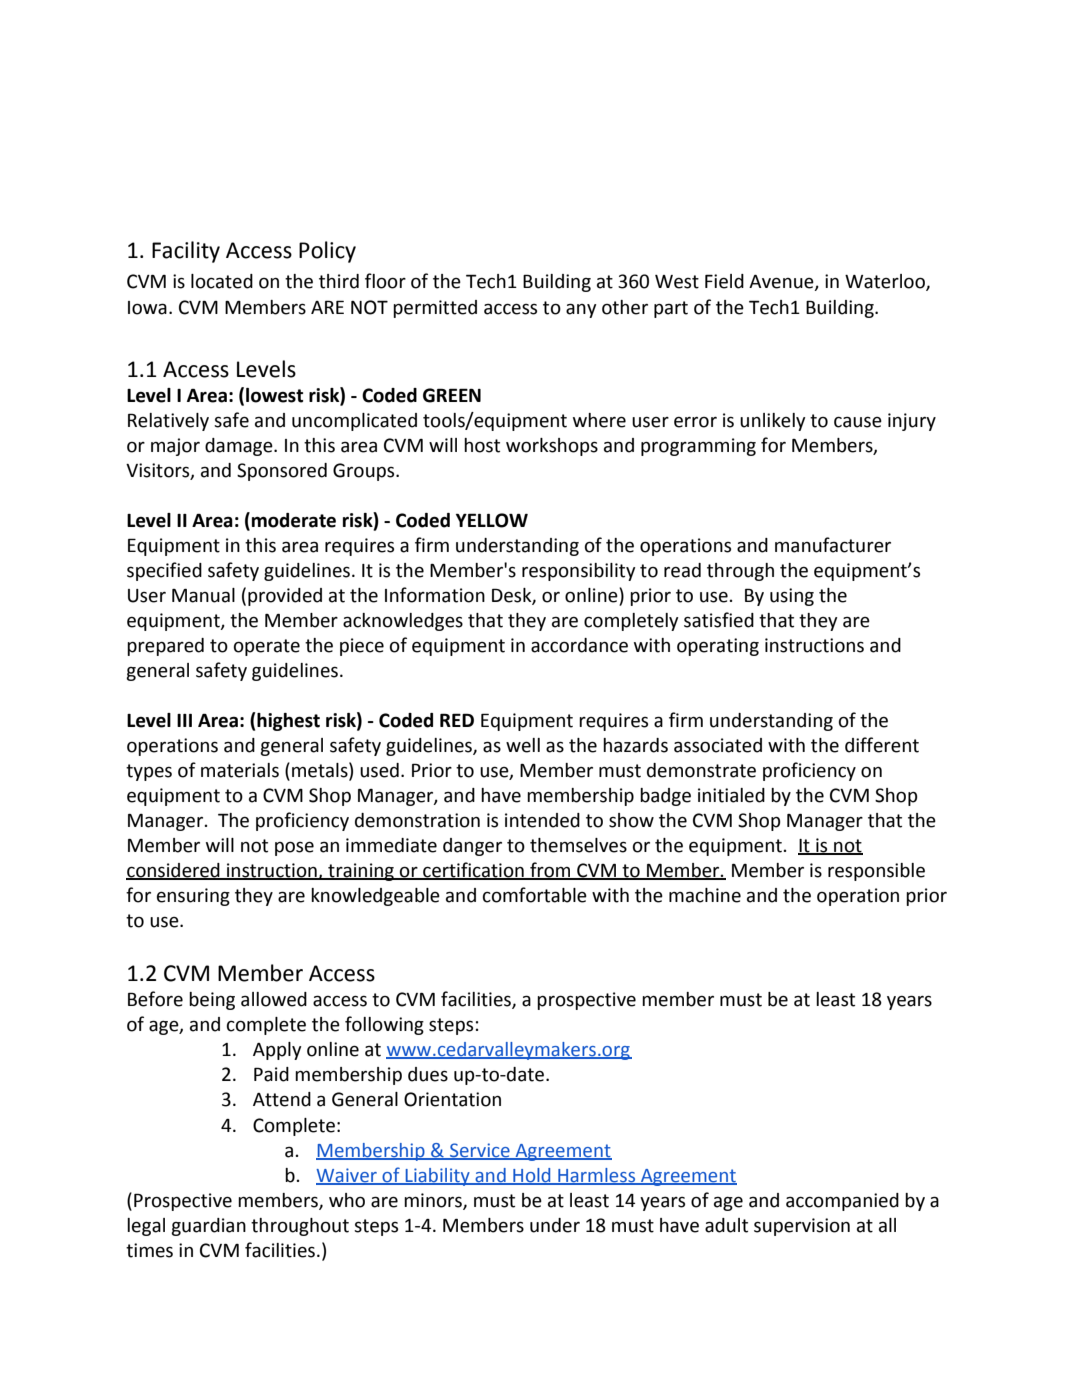 The height and width of the screenshot is (1391, 1075). I want to click on intended, so click(542, 820).
